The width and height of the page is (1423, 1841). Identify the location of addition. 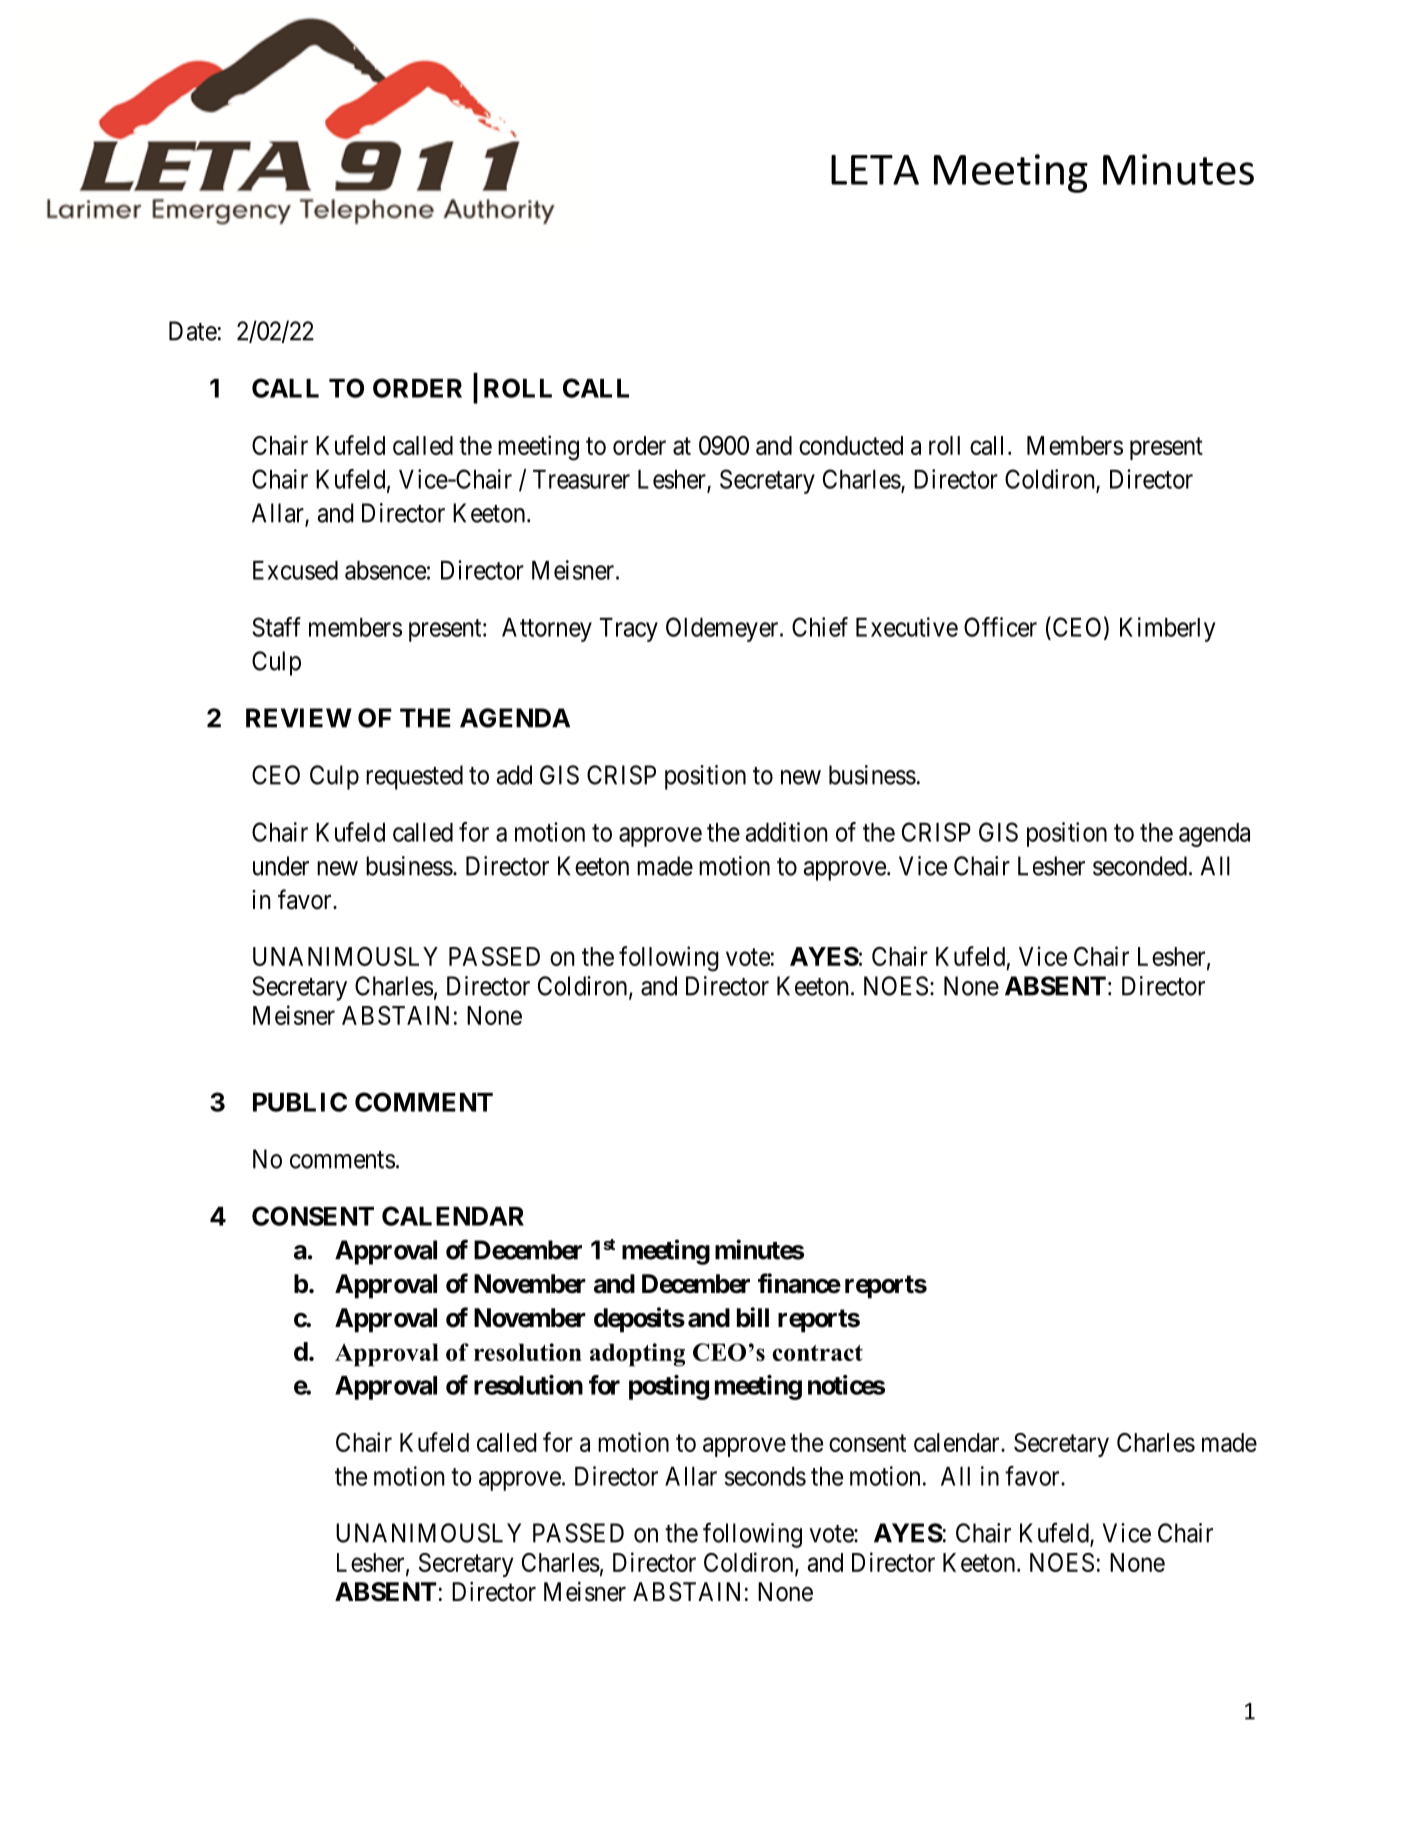
(786, 832).
